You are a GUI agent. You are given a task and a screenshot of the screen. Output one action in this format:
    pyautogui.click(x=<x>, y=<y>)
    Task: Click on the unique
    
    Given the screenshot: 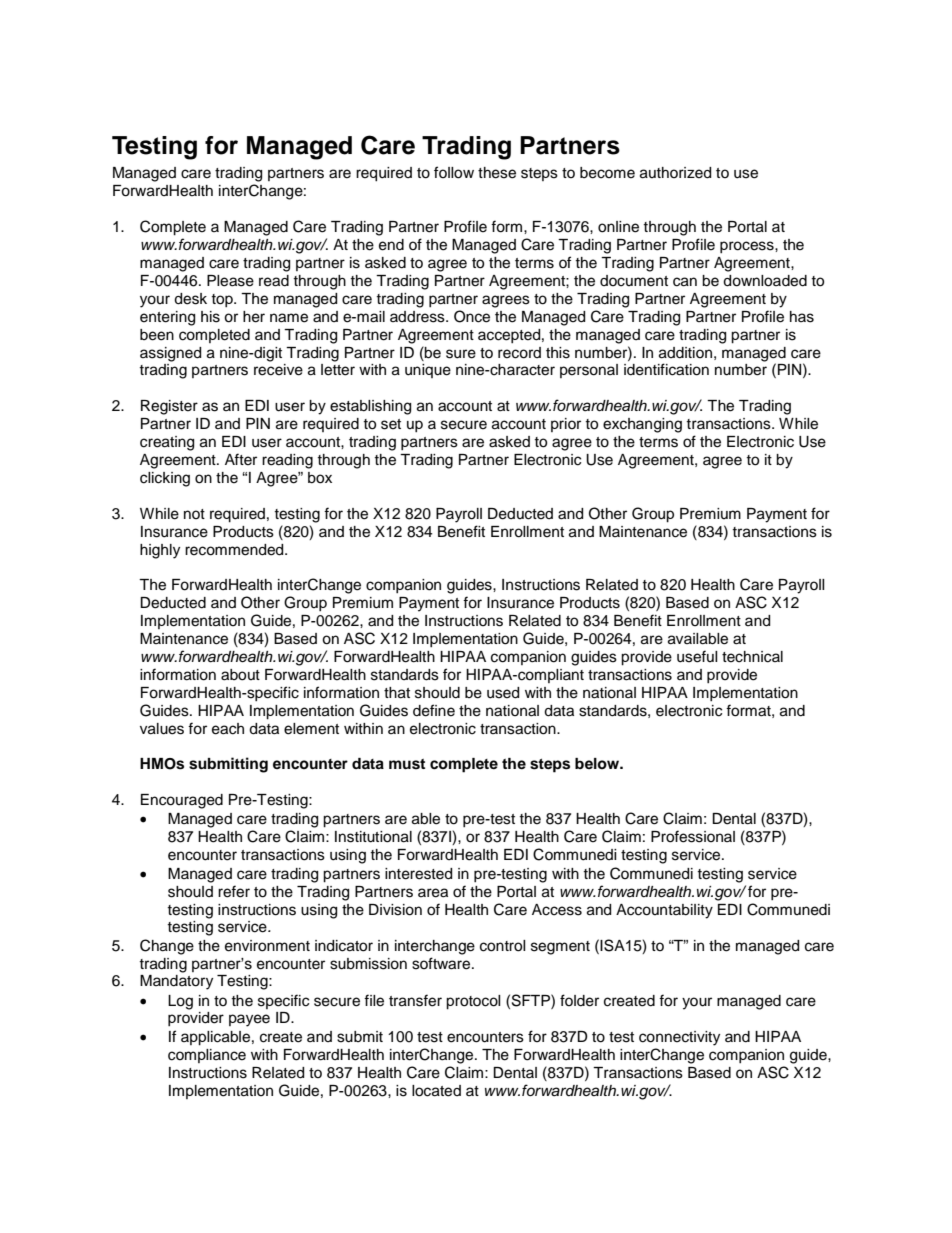 What is the action you would take?
    pyautogui.click(x=428, y=371)
